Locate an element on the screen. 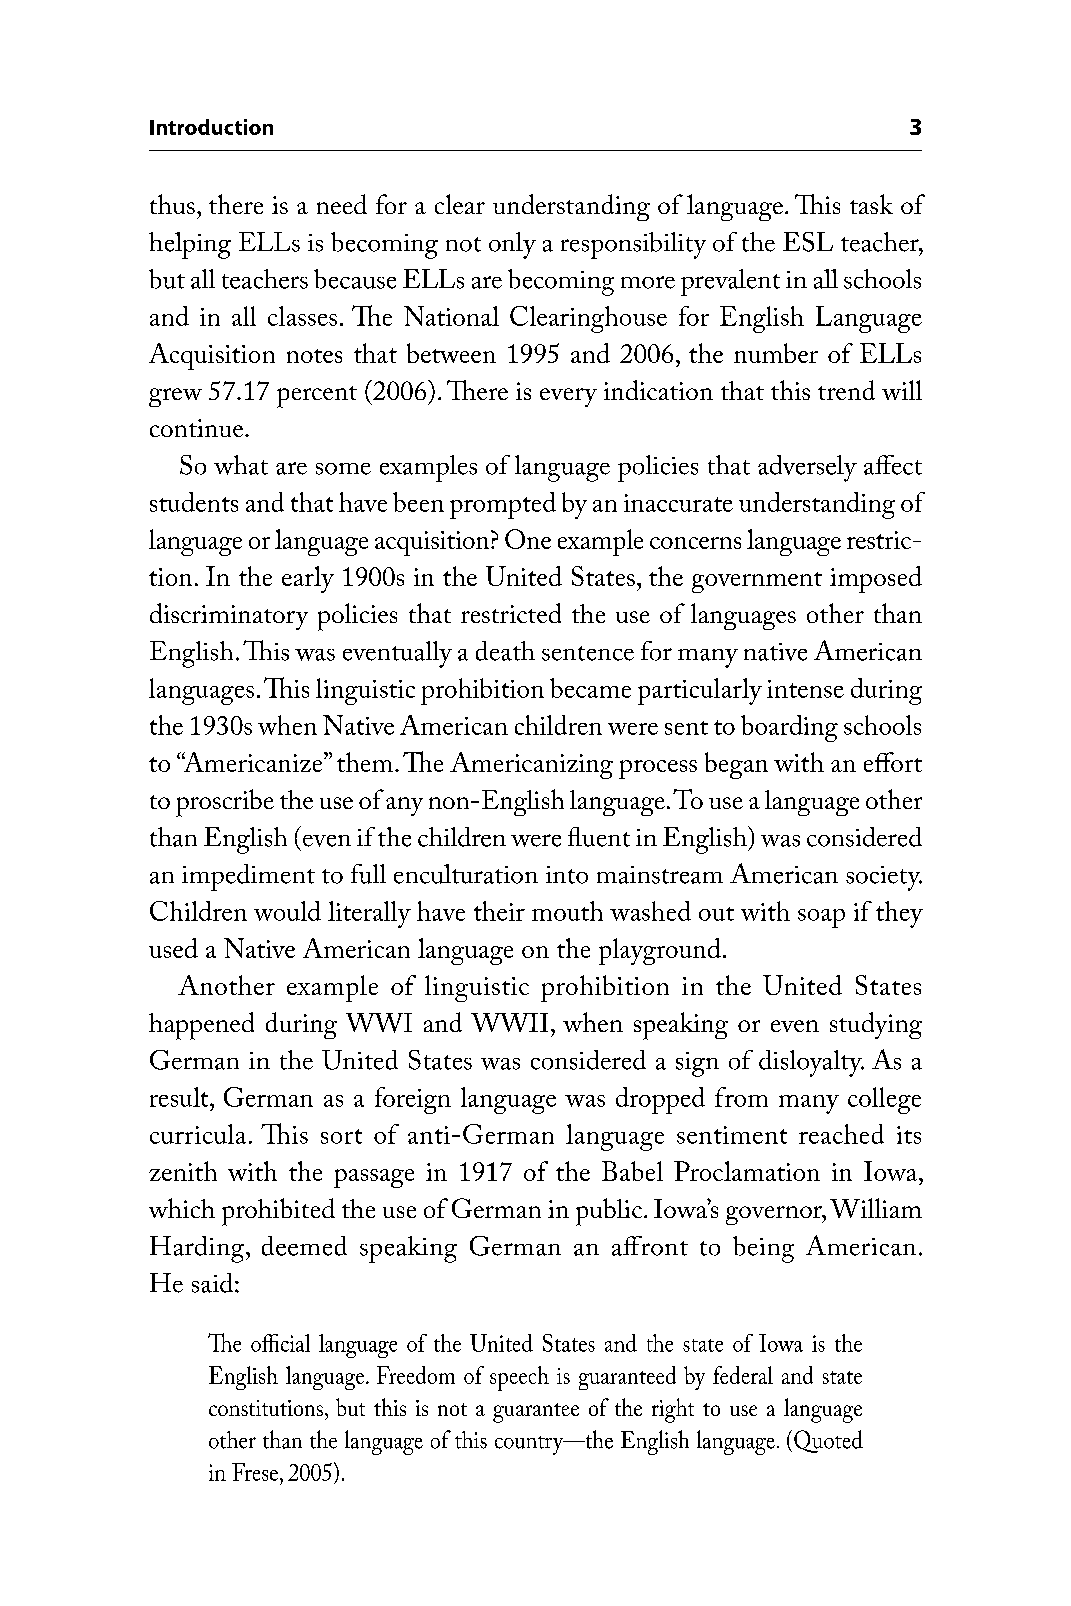 The height and width of the screenshot is (1606, 1071). cial is located at coordinates (294, 1343).
